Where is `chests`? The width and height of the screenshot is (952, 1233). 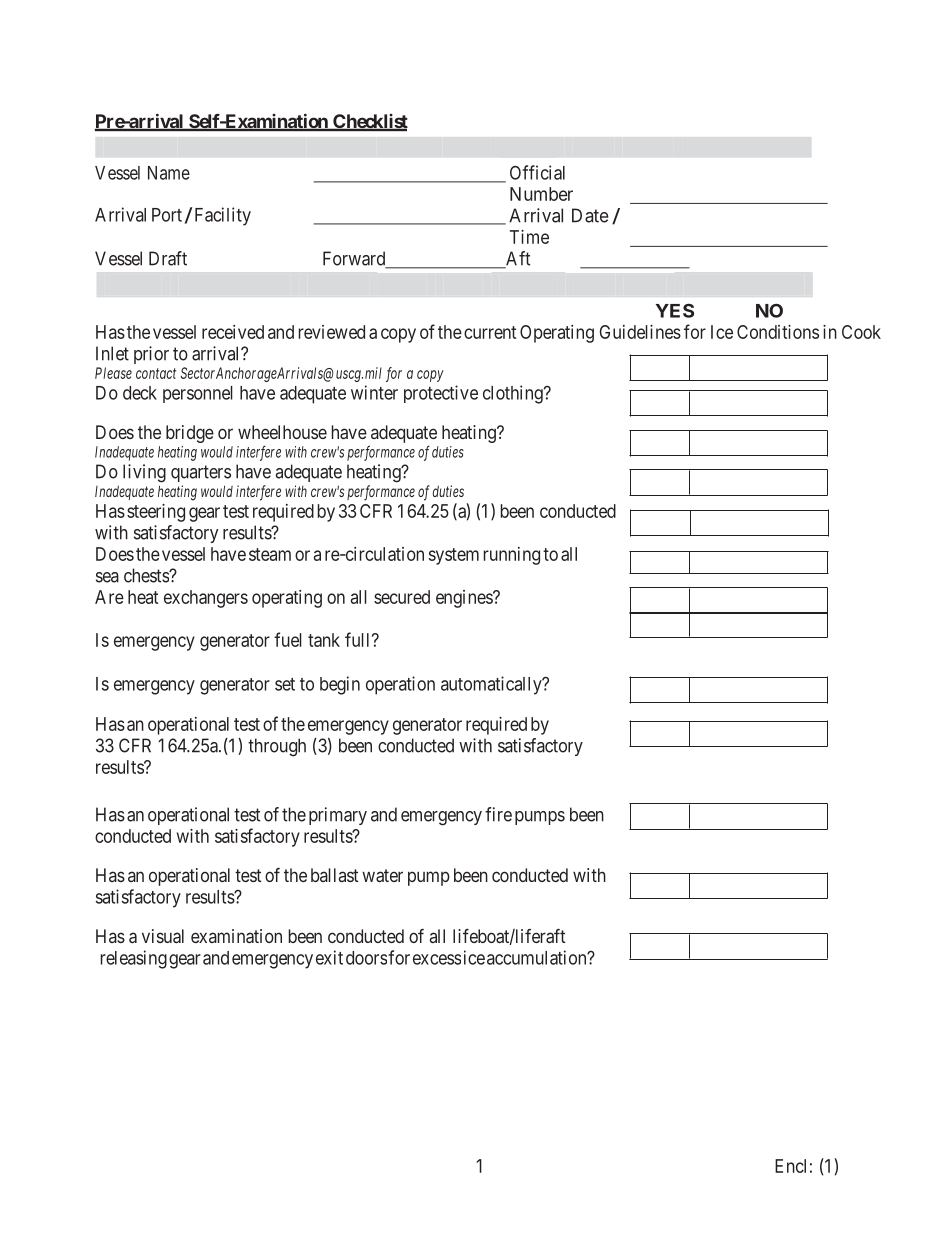
chests is located at coordinates (147, 575).
